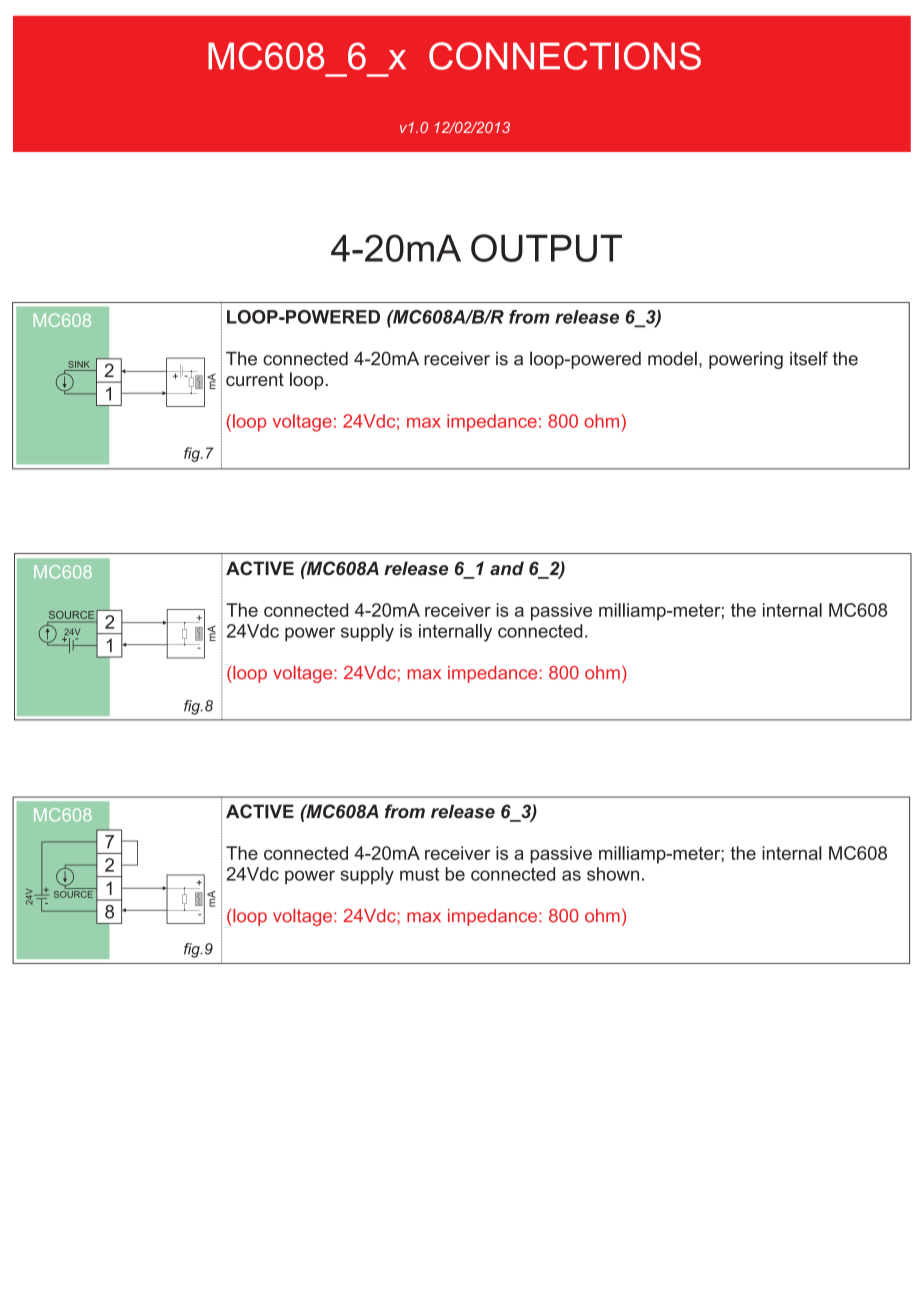  What do you see at coordinates (672, 358) in the document?
I see `model` at bounding box center [672, 358].
